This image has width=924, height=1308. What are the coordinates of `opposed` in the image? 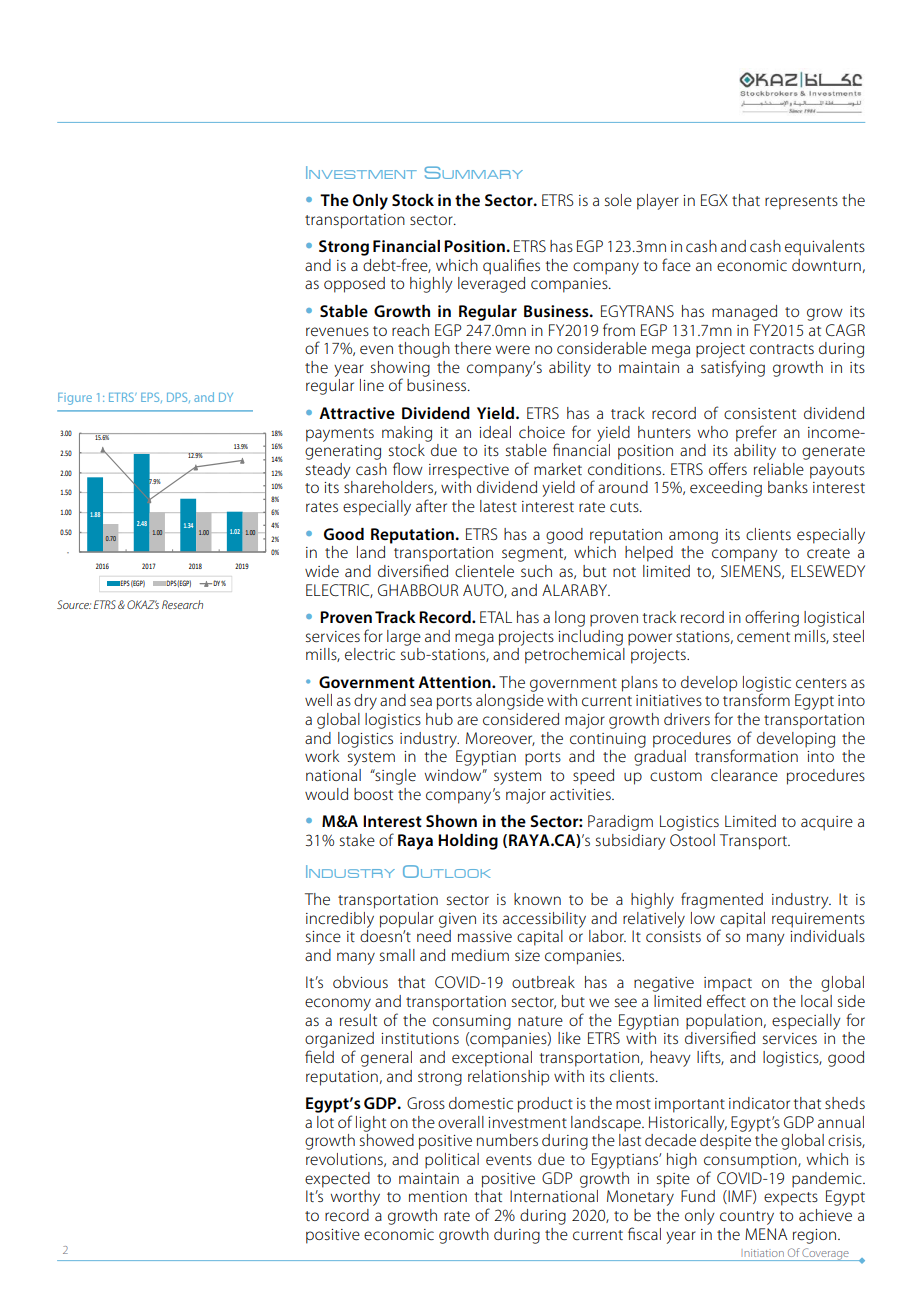 It's located at (354, 285).
